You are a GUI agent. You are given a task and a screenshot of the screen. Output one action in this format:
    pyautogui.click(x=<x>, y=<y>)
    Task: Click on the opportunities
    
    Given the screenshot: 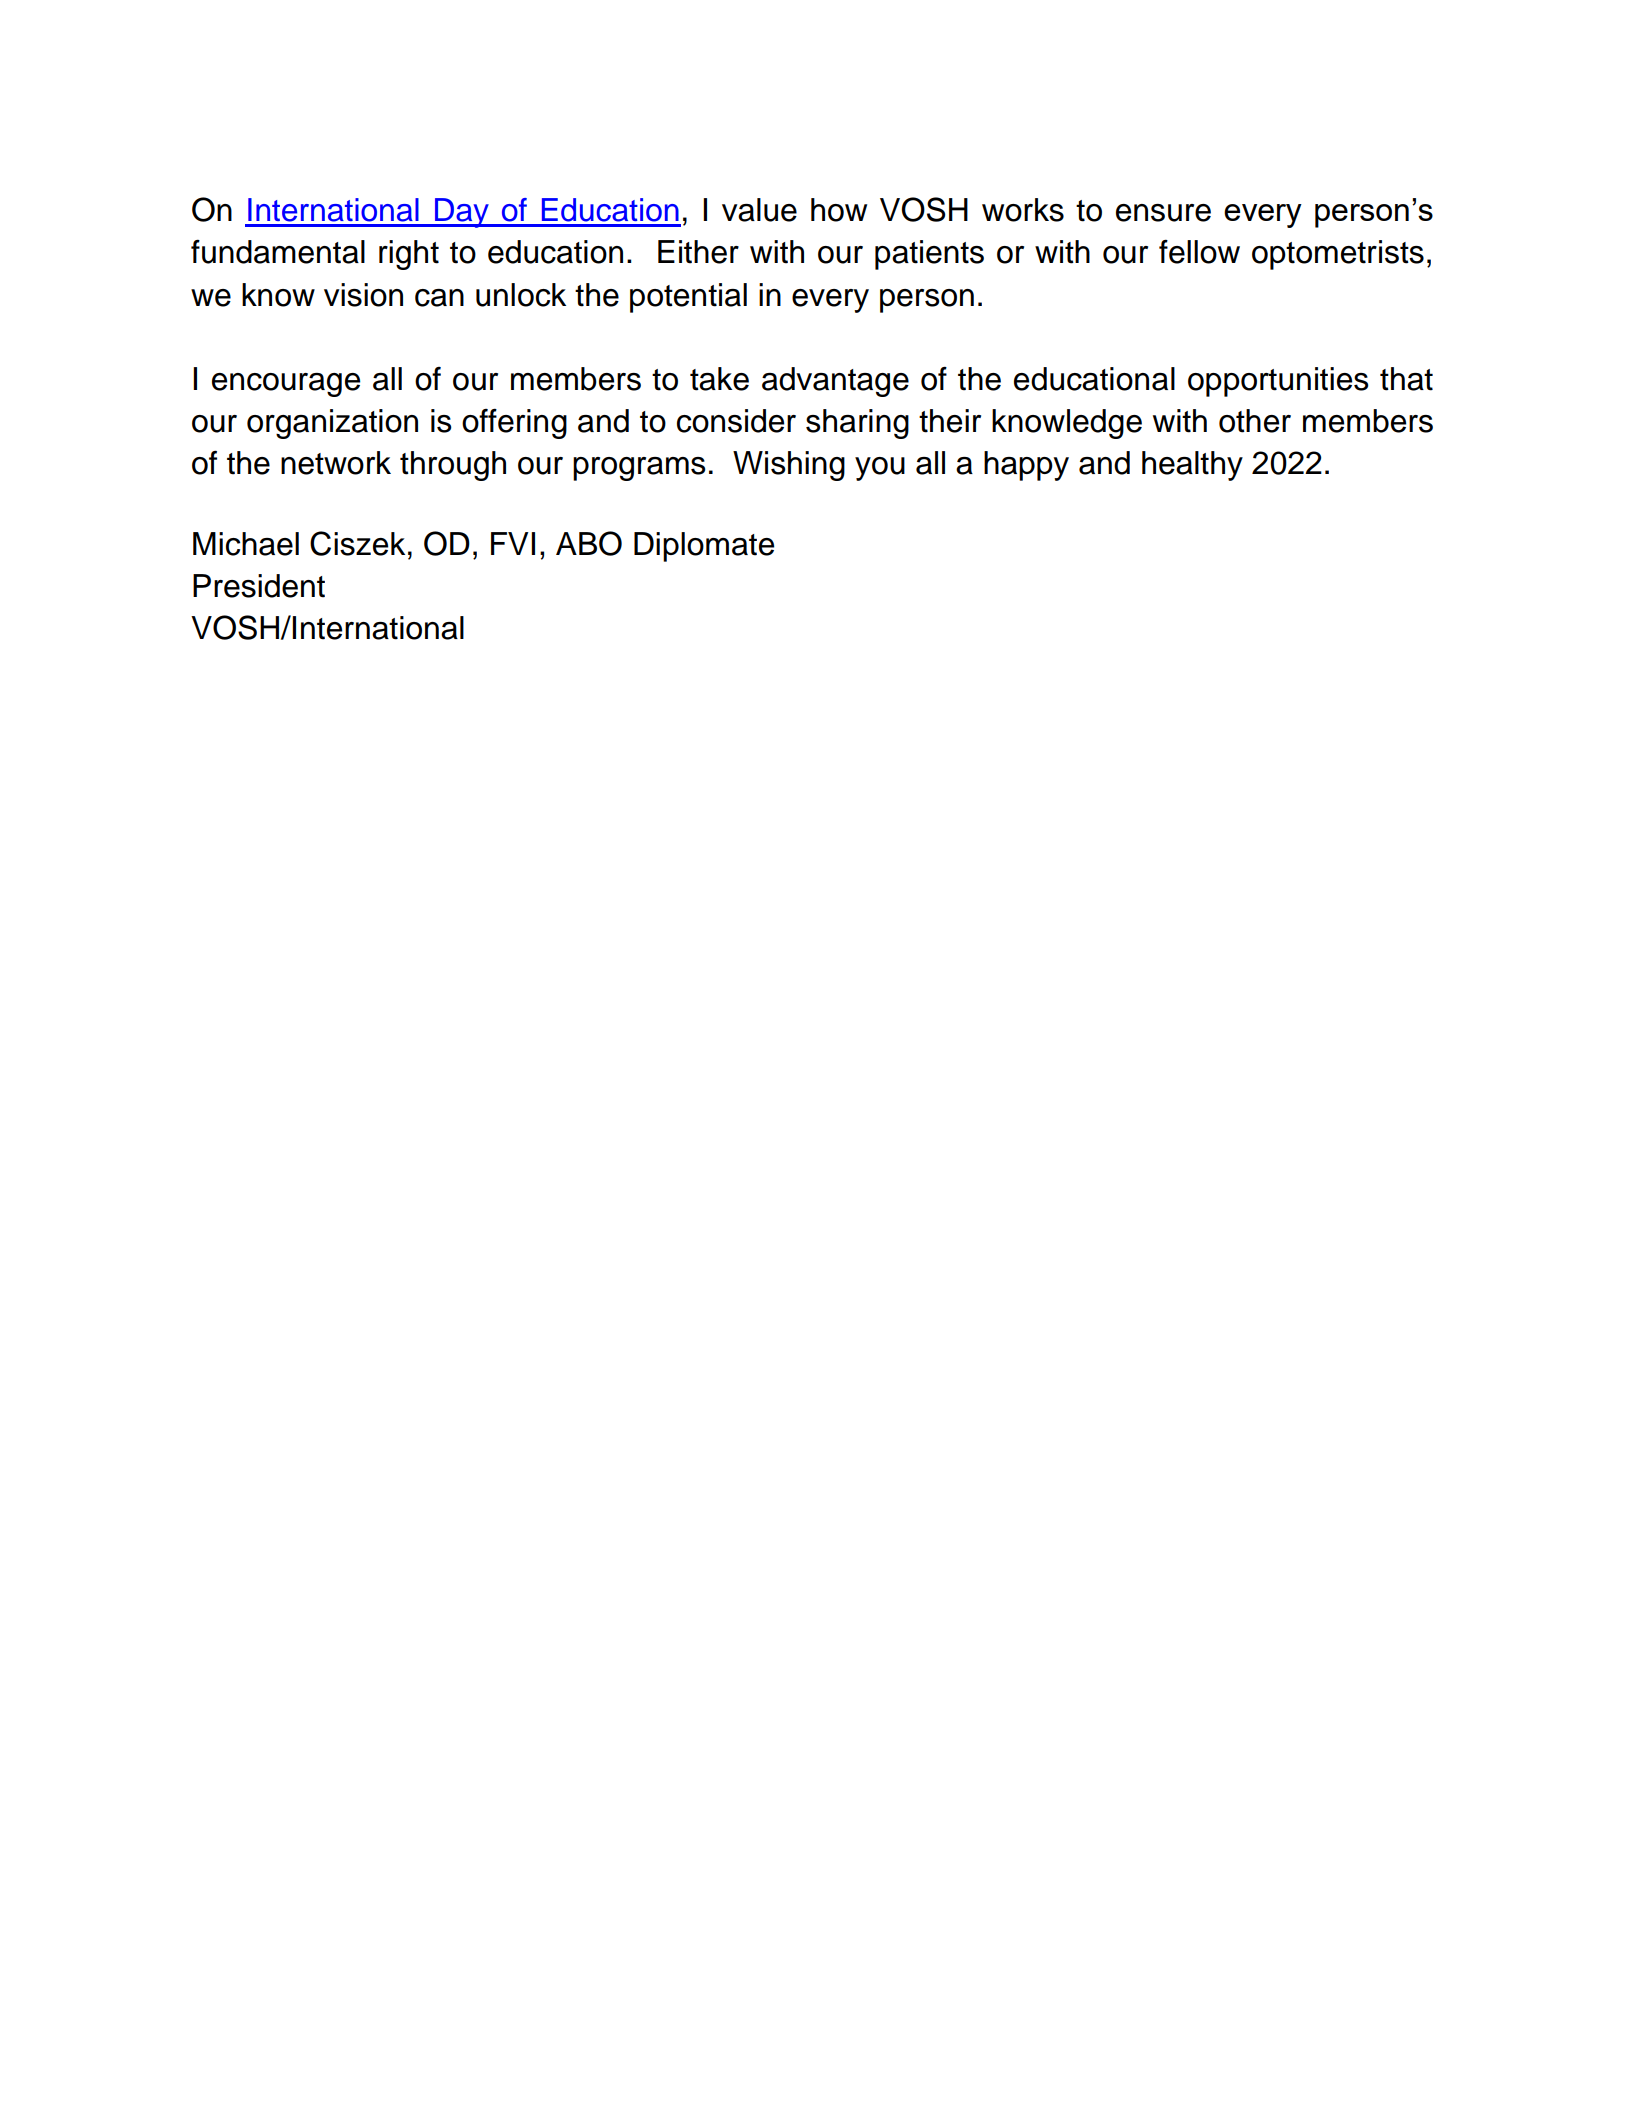 What is the action you would take?
    pyautogui.click(x=1278, y=382)
